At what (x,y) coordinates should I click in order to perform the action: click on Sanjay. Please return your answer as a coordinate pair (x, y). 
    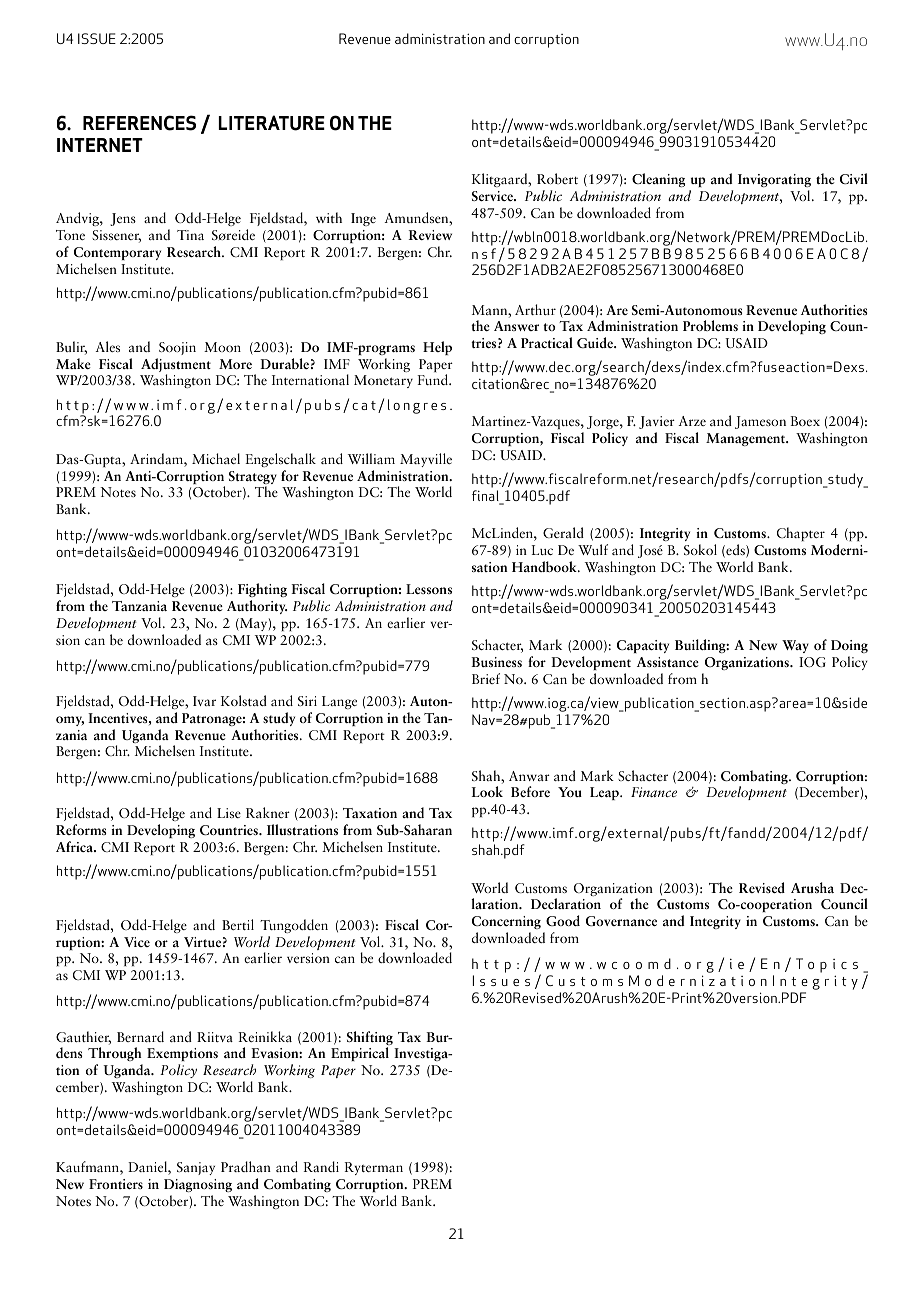
    Looking at the image, I should click on (196, 1168).
